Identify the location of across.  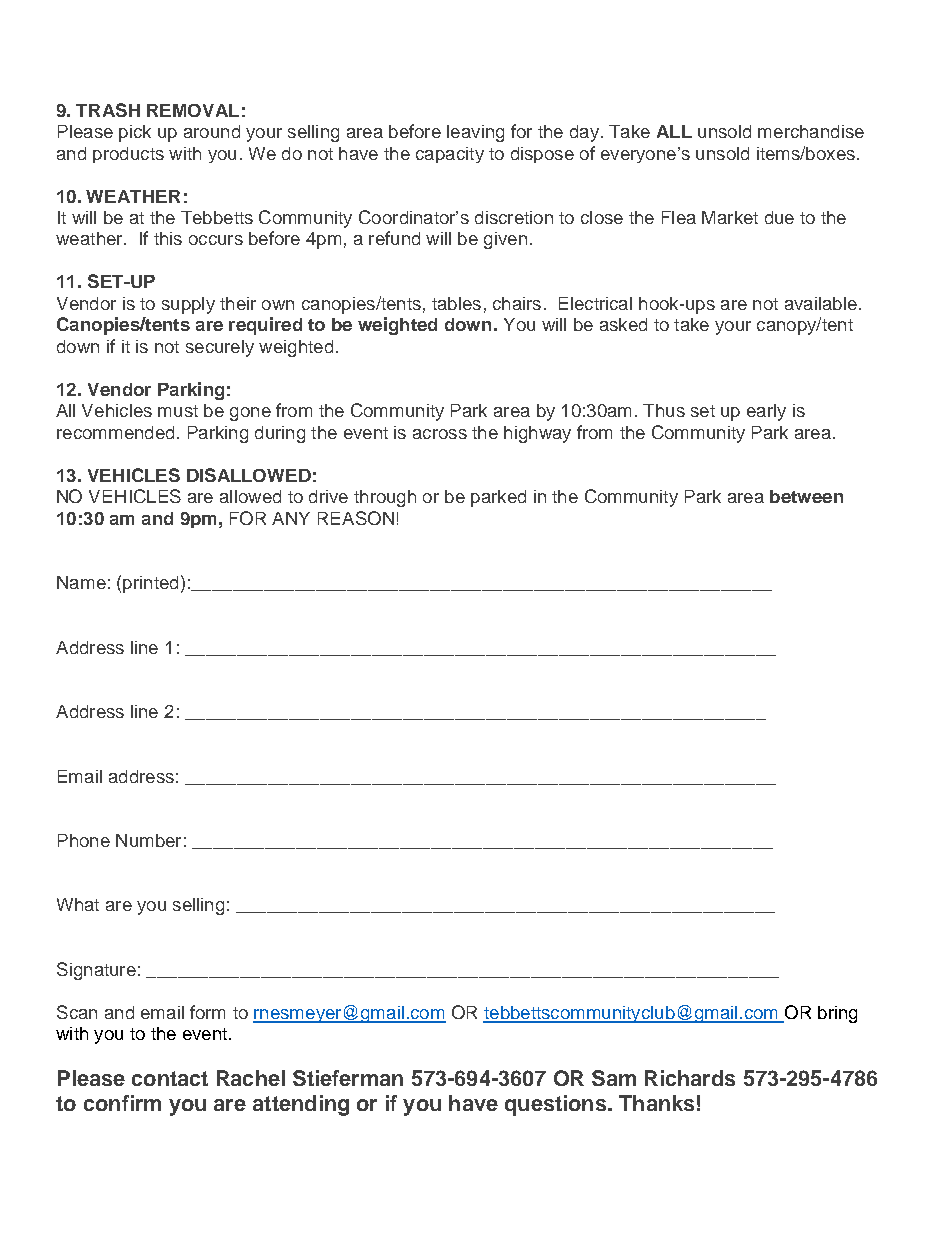
(440, 434).
